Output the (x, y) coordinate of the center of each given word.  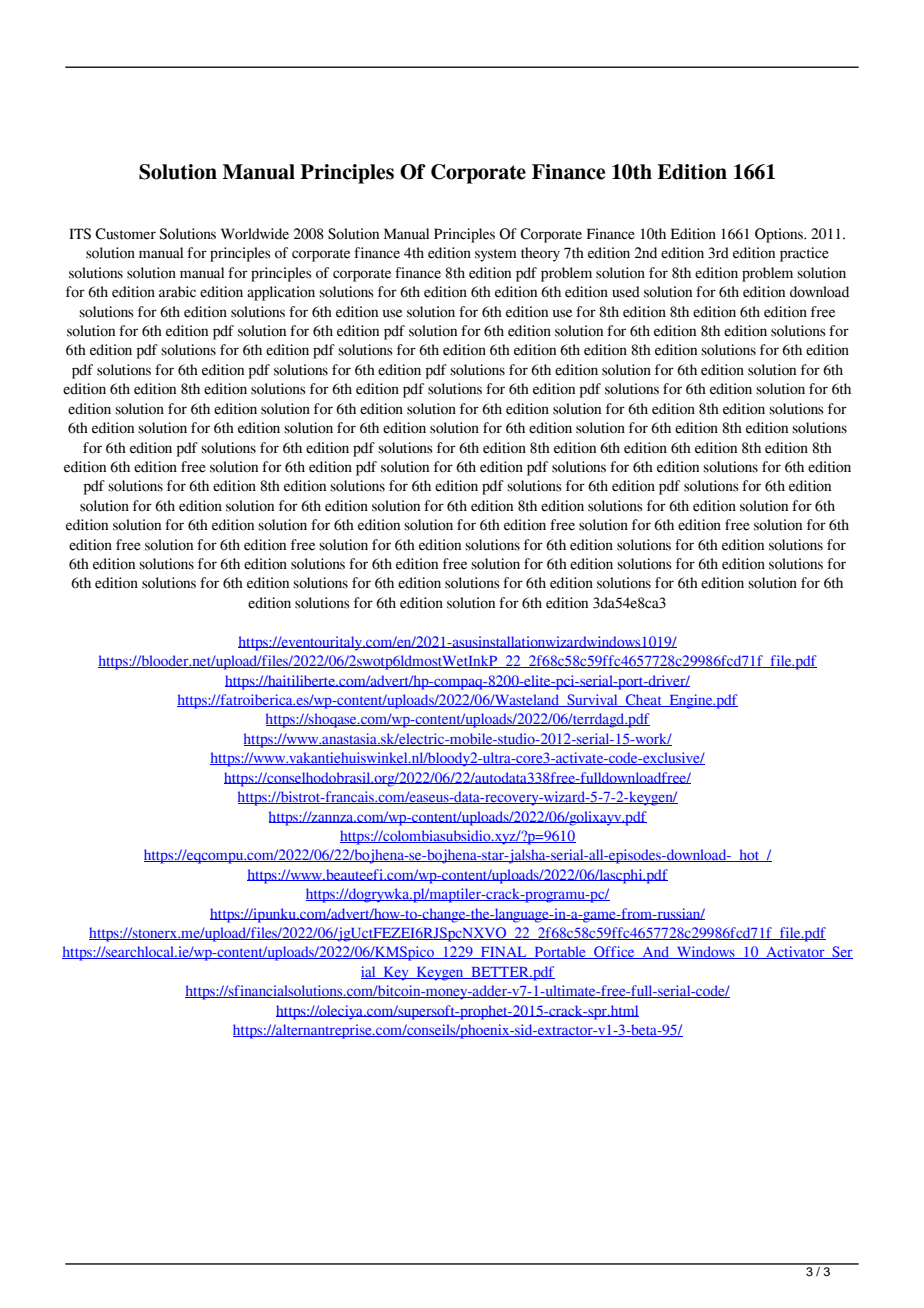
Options (780, 235)
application (281, 293)
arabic (177, 292)
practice (804, 254)
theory (540, 254)
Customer (125, 234)
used (626, 292)
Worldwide (255, 234)
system (496, 255)
